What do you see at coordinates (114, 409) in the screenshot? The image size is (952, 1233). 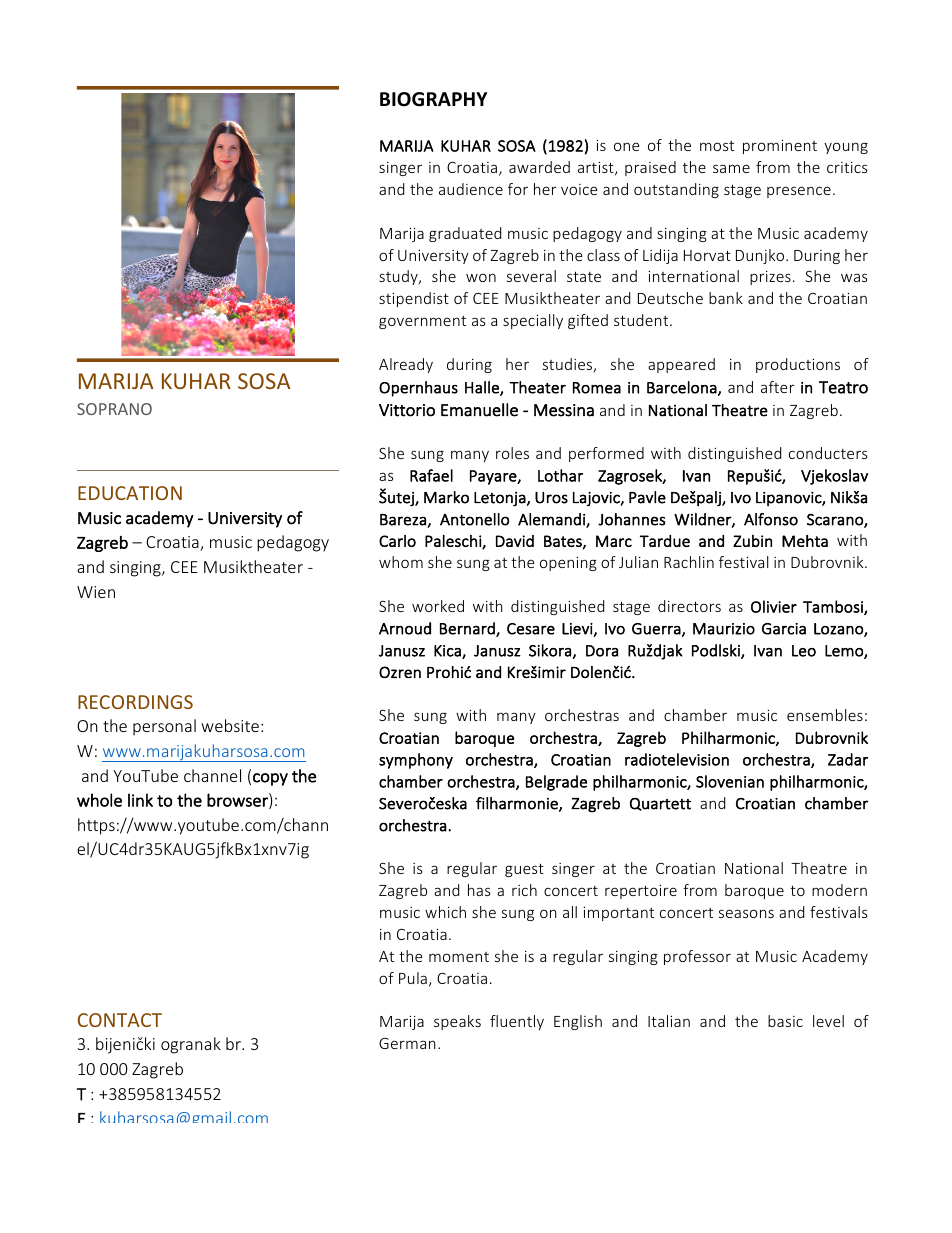 I see `SOPRANO` at bounding box center [114, 409].
